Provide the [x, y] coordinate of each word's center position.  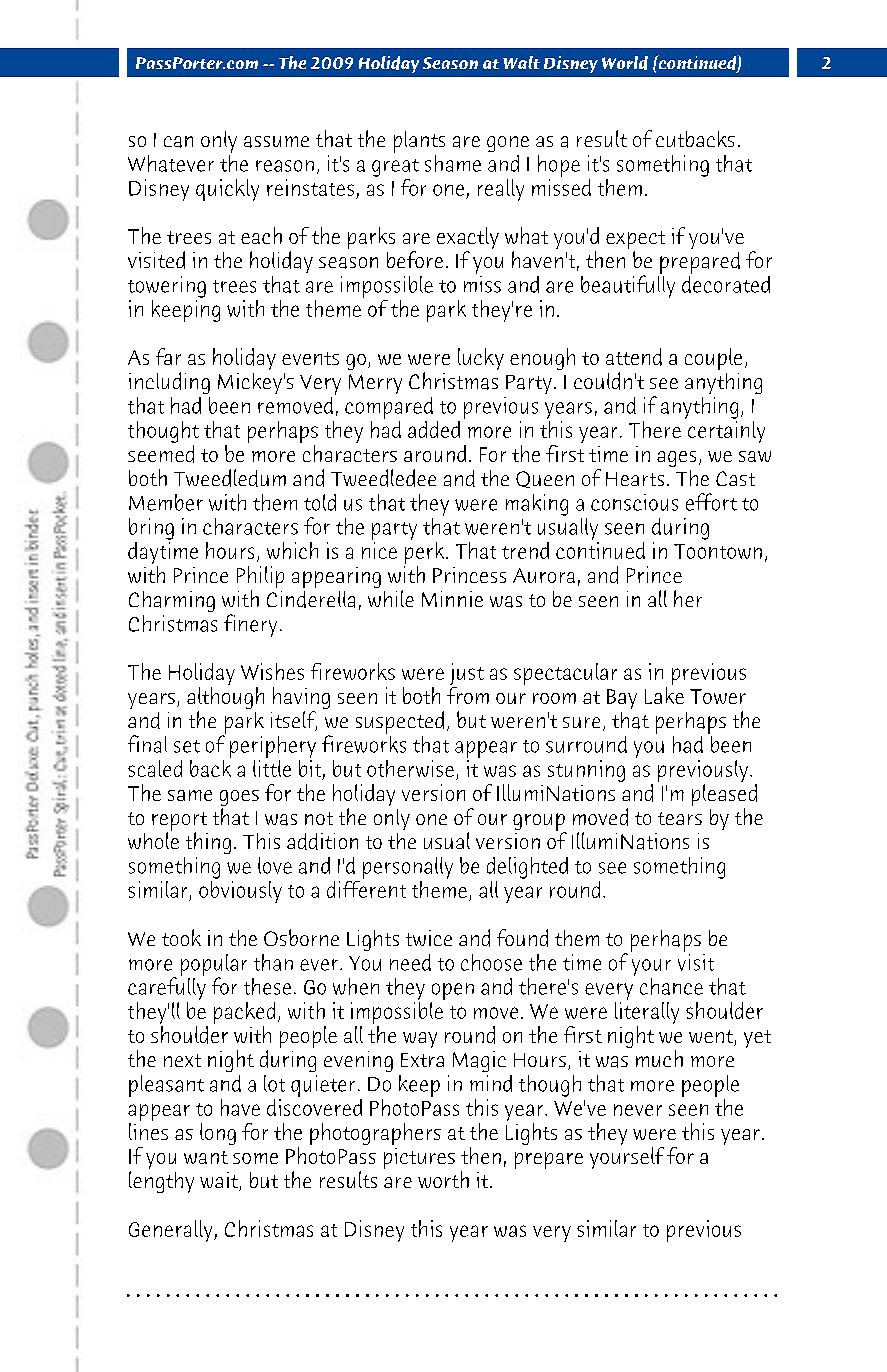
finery [250, 625]
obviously [240, 890]
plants [419, 142]
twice [429, 938]
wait [220, 1181]
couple [713, 359]
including [169, 383]
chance [671, 986]
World [625, 63]
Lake [664, 695]
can [178, 142]
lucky [481, 359]
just [467, 675]
